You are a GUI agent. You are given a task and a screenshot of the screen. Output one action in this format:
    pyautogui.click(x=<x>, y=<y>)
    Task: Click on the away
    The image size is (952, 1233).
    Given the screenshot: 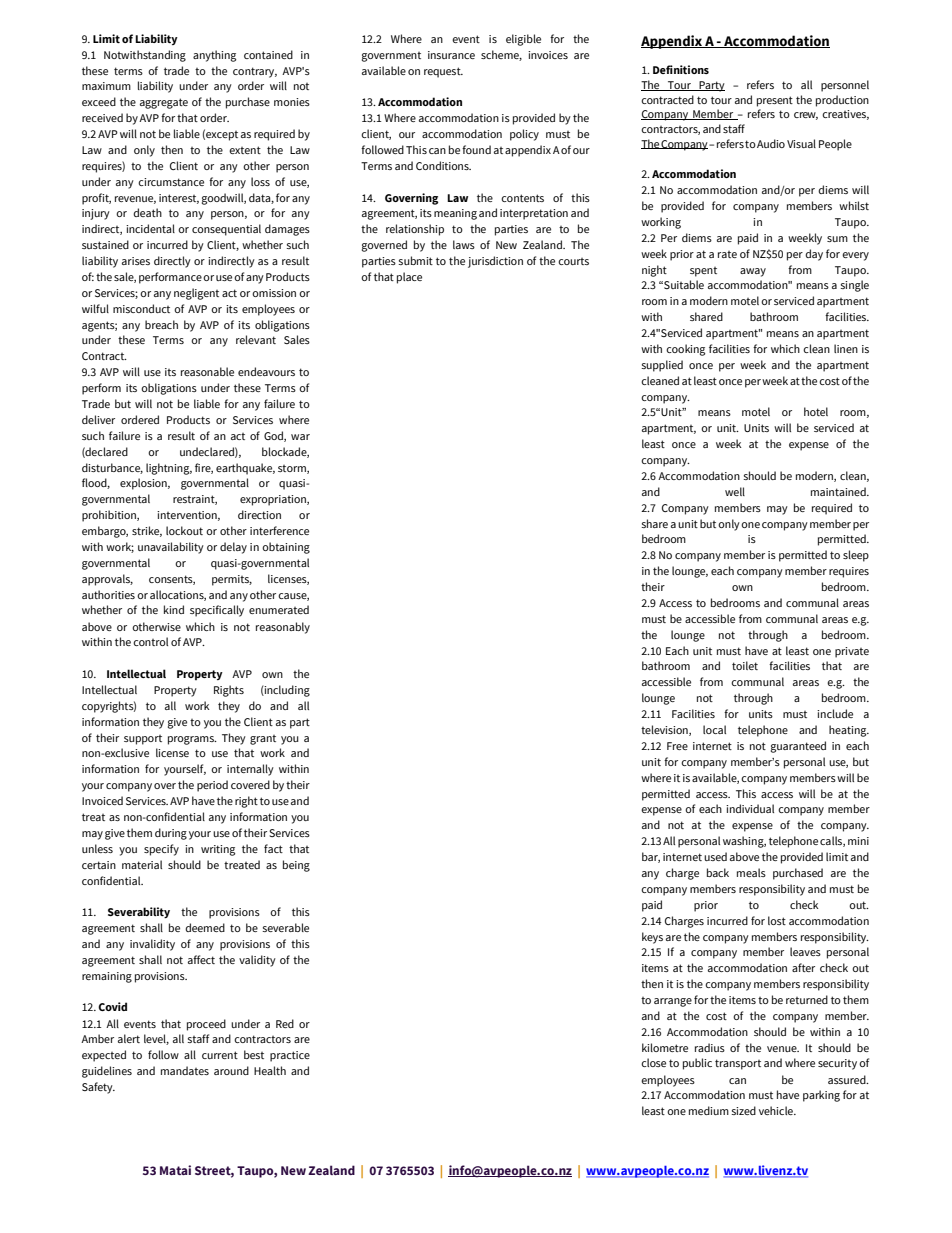 What is the action you would take?
    pyautogui.click(x=753, y=272)
